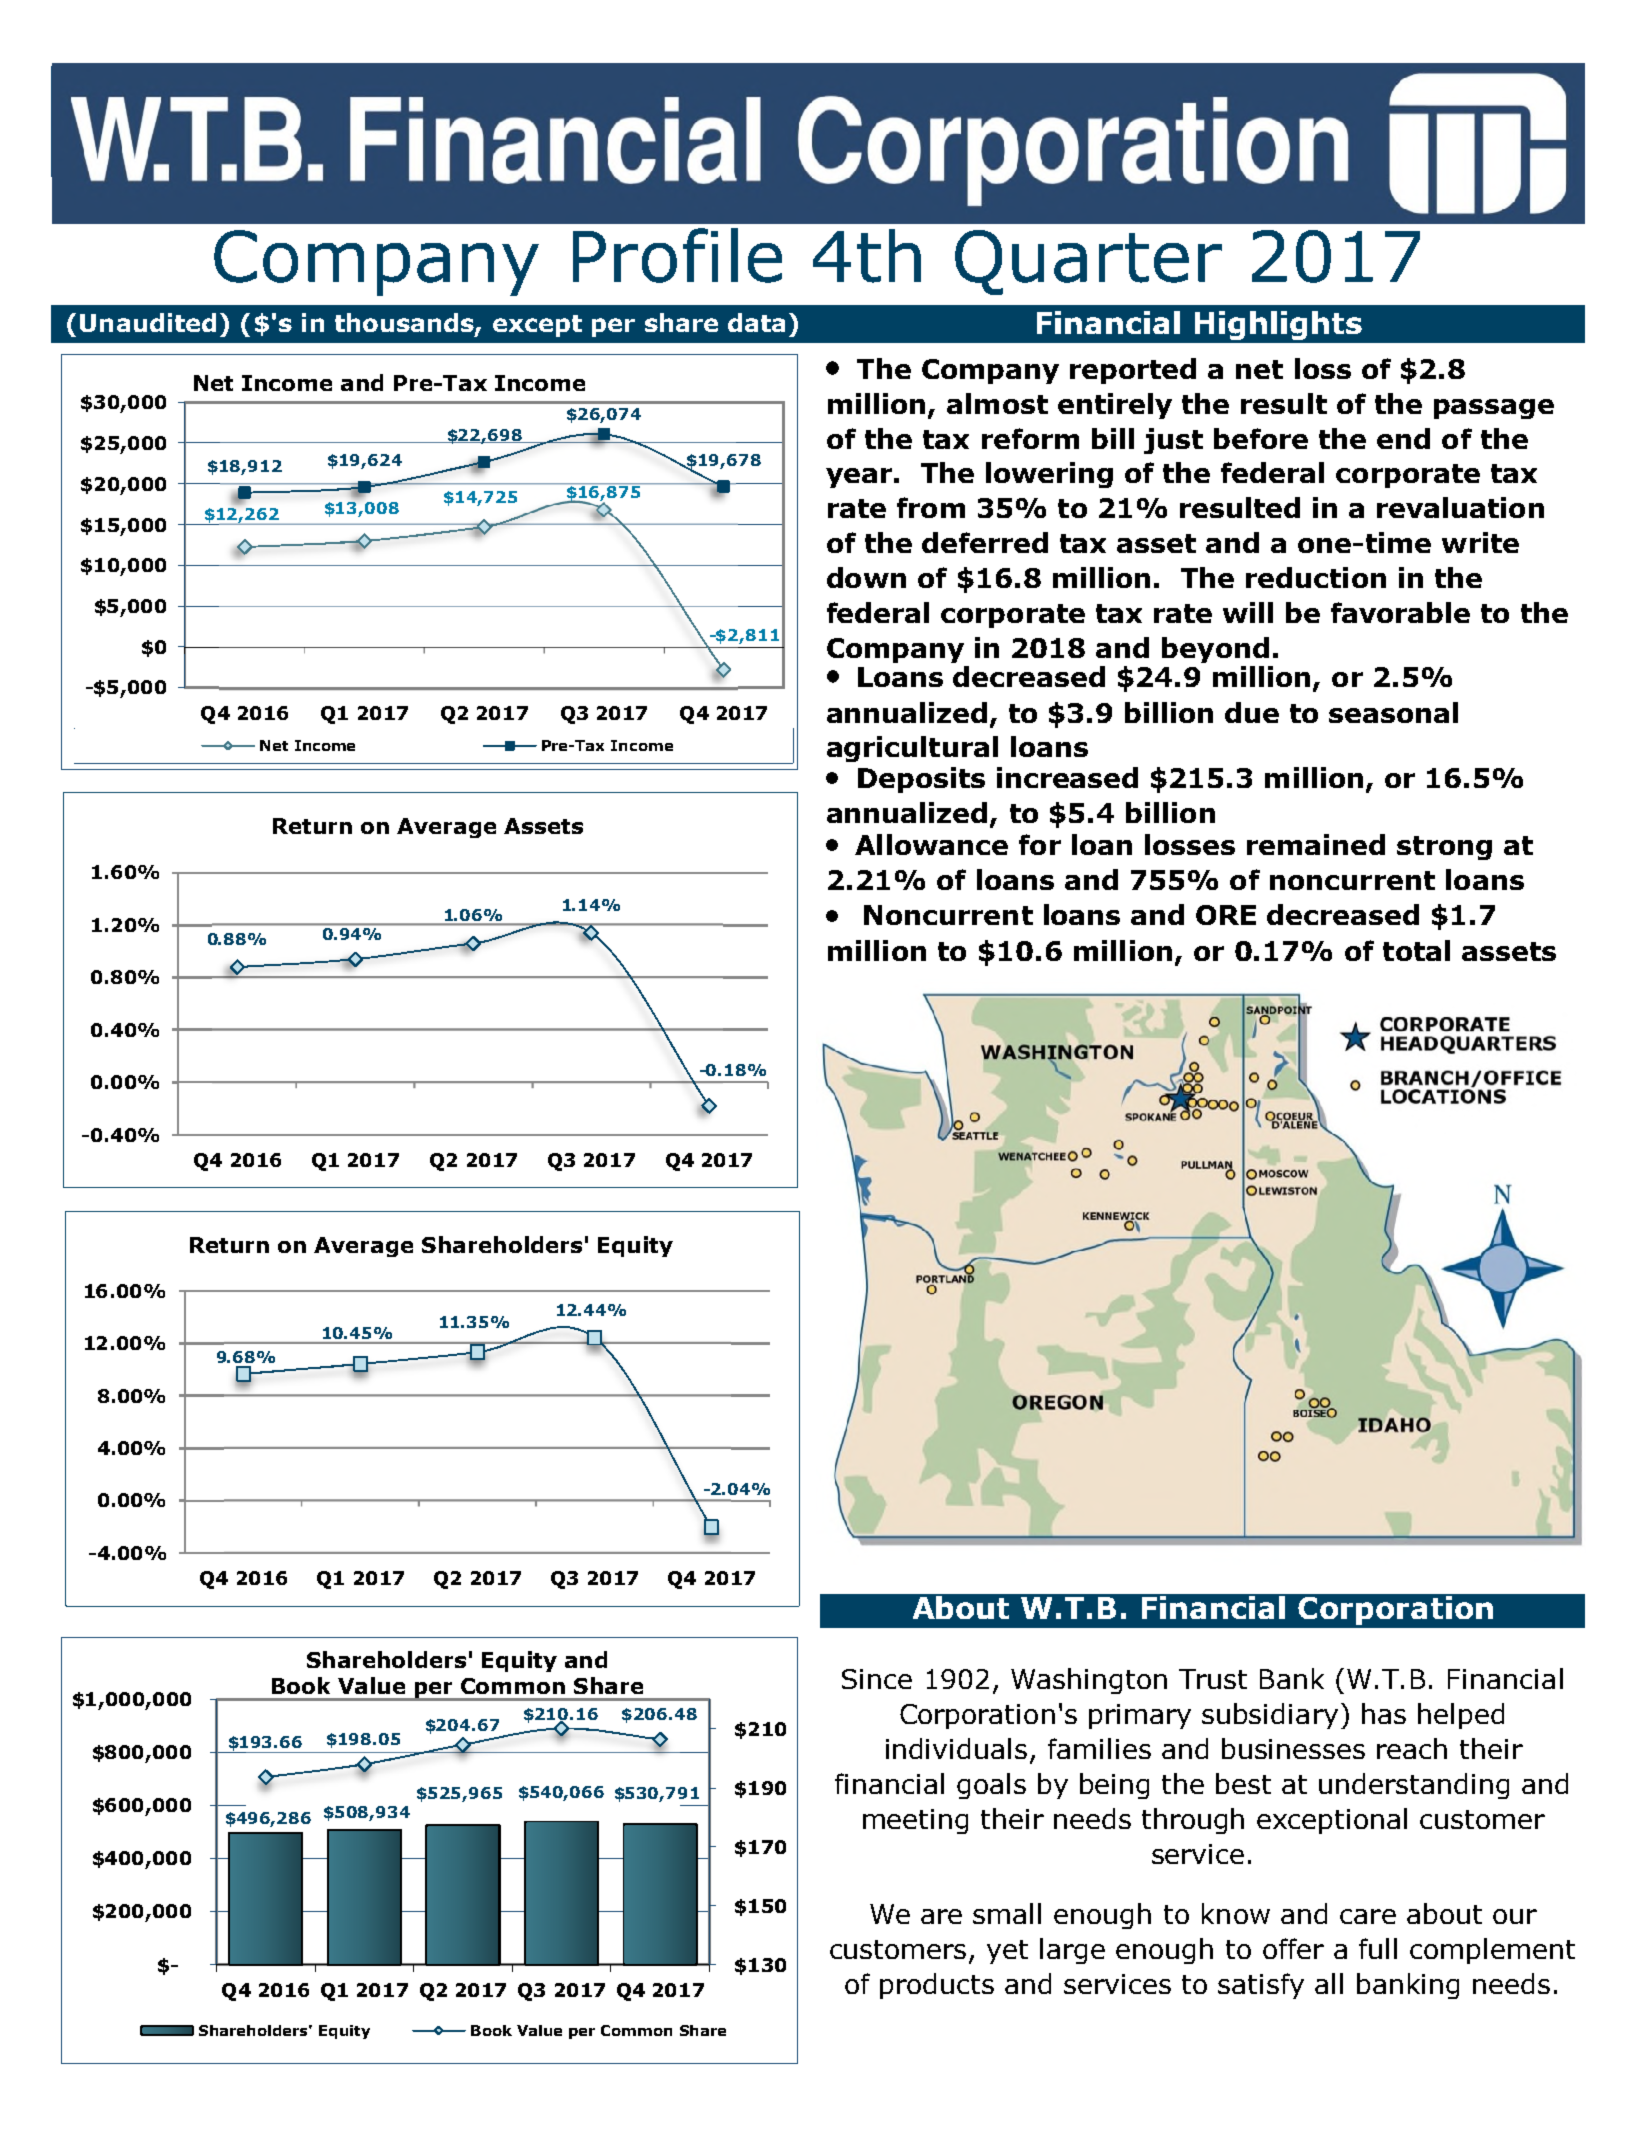 The height and width of the screenshot is (2130, 1646). I want to click on end, so click(1403, 438).
